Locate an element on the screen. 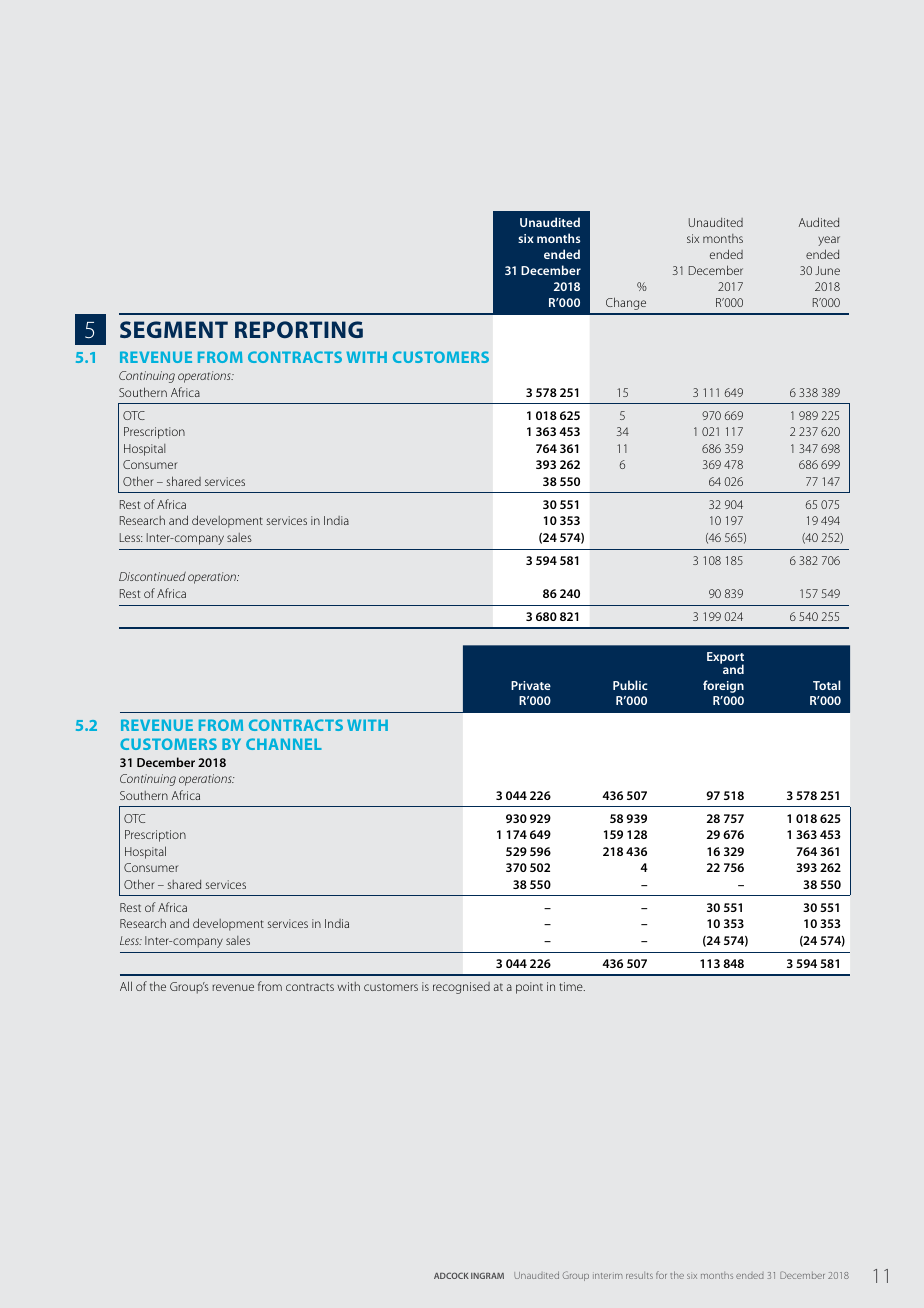 Image resolution: width=924 pixels, height=1308 pixels. Change is located at coordinates (626, 303).
